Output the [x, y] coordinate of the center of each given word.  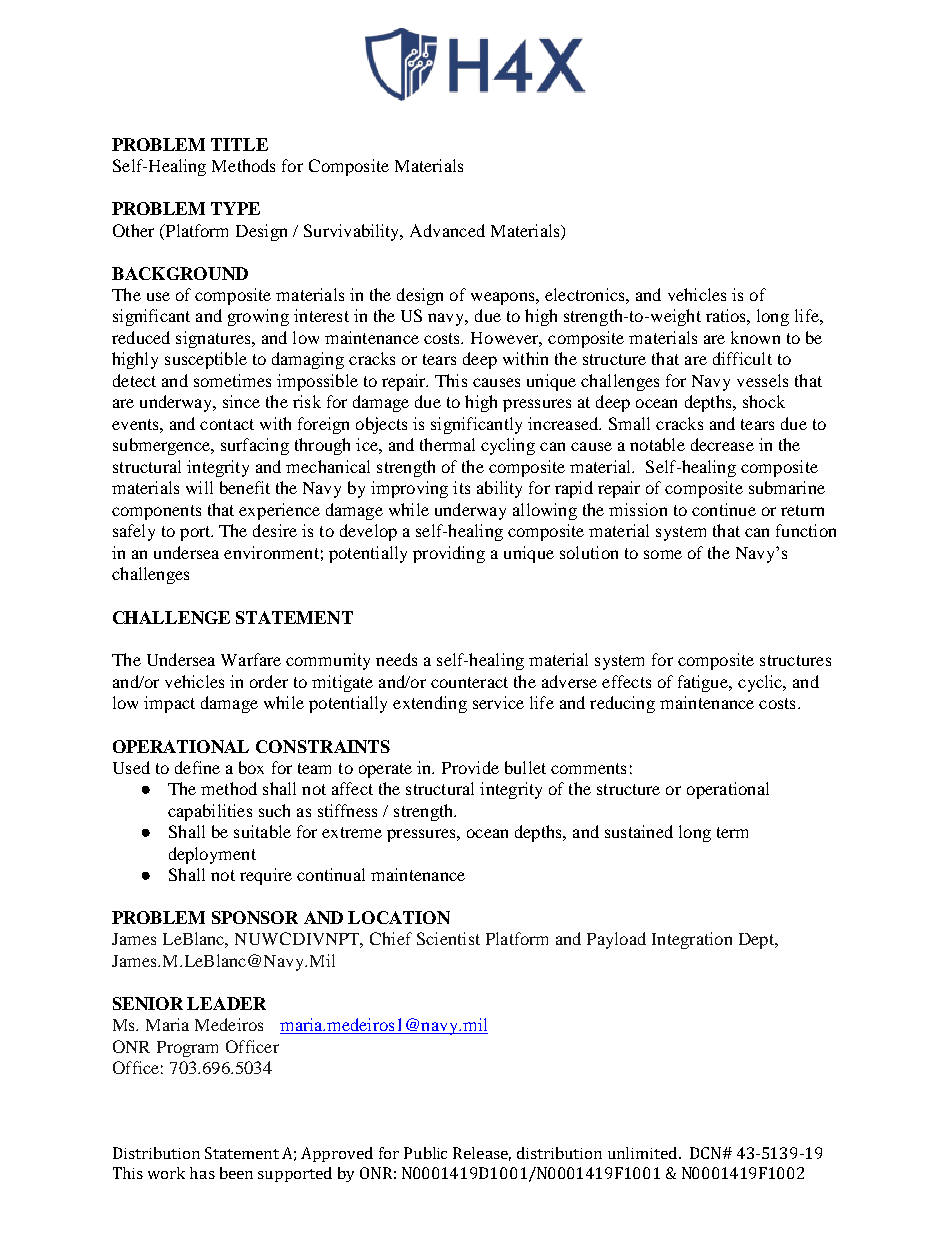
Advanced [447, 230]
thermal [447, 444]
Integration [692, 940]
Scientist [448, 938]
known [755, 337]
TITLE [239, 144]
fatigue [704, 683]
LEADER [226, 1003]
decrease [722, 444]
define [197, 767]
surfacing [255, 446]
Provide [470, 767]
